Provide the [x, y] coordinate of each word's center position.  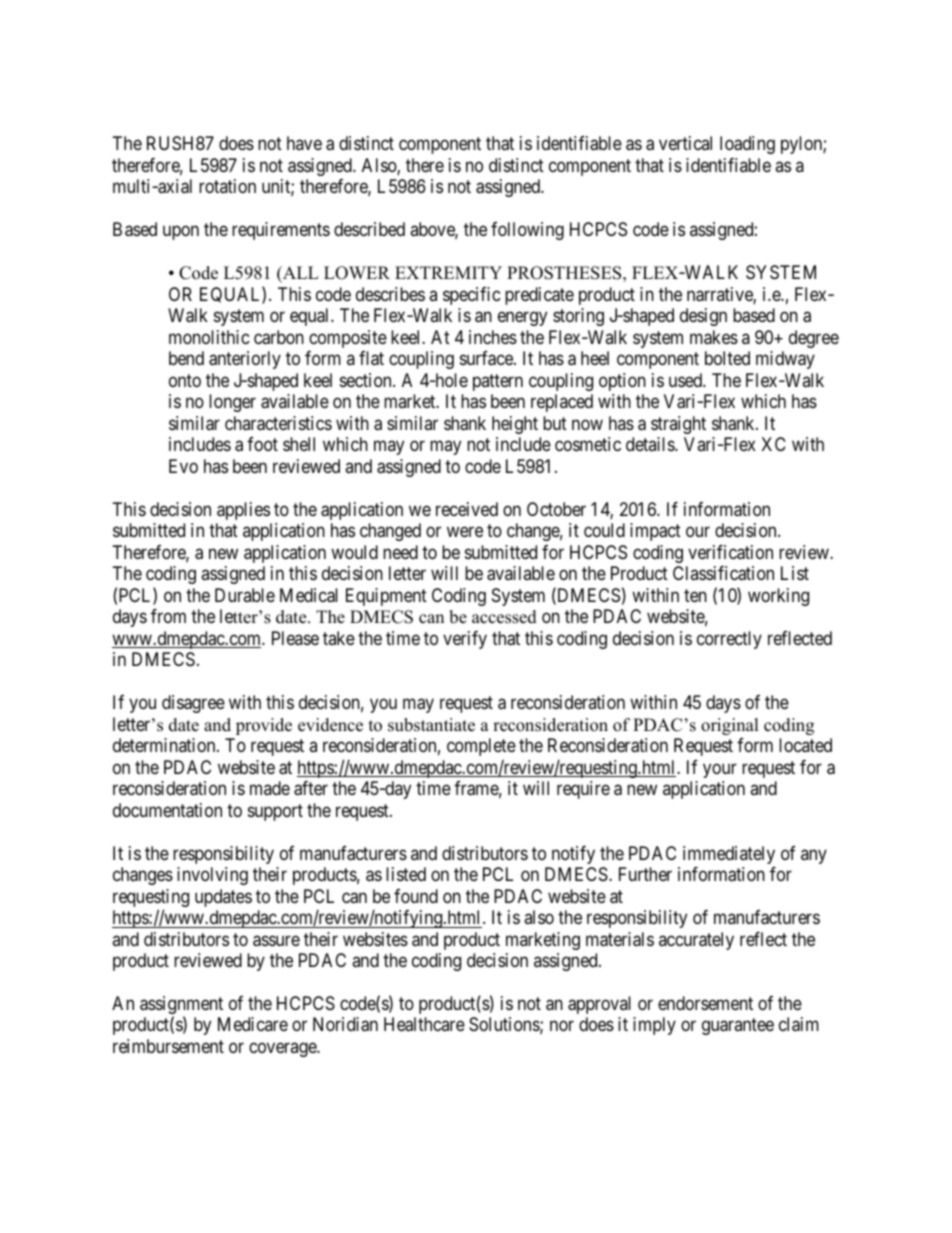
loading [747, 145]
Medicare [253, 1024]
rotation [227, 186]
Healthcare [424, 1024]
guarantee [738, 1027]
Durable [245, 595]
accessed [504, 617]
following [527, 231]
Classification [723, 573]
